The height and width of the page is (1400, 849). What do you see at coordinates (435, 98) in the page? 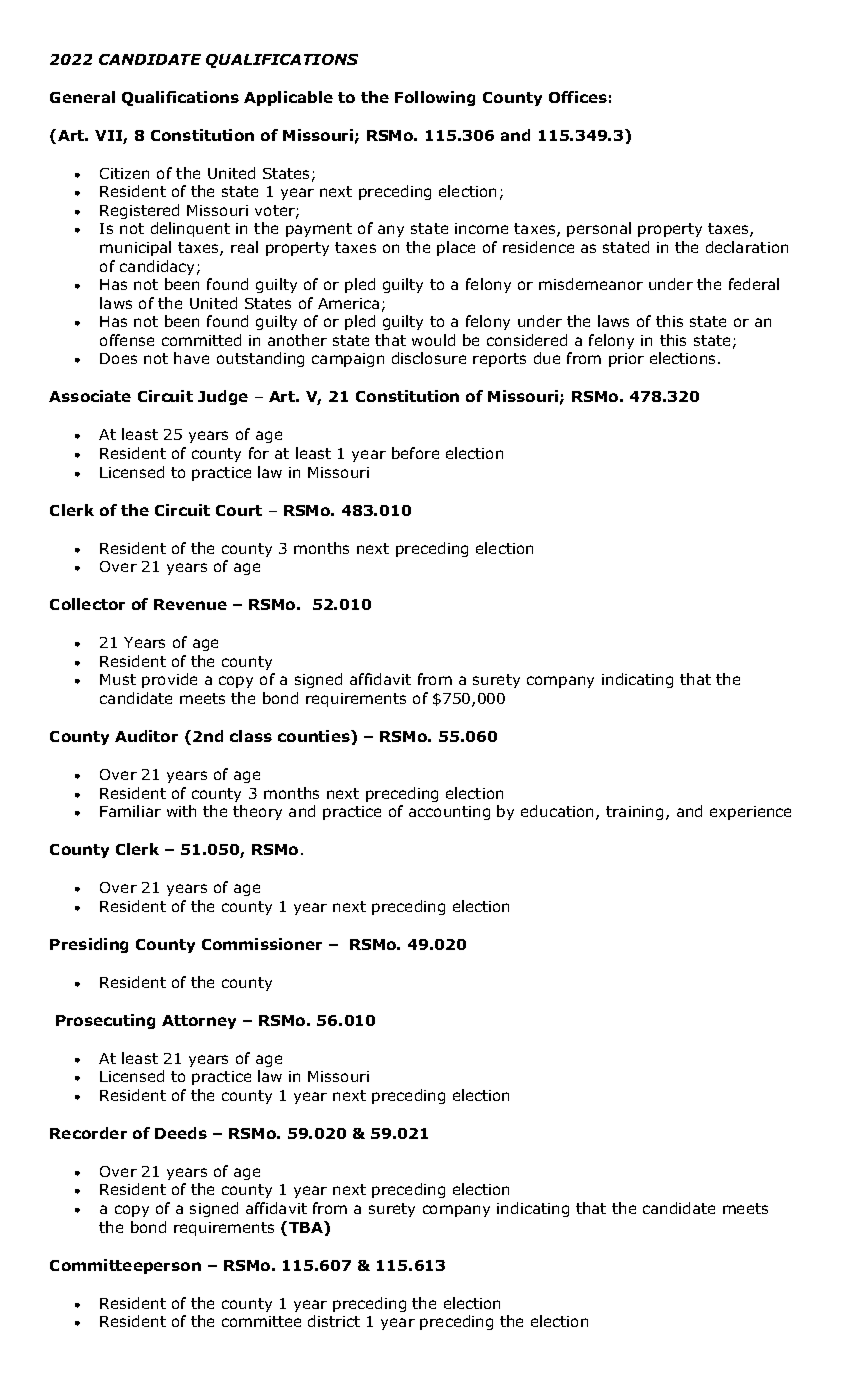
I see `Following` at bounding box center [435, 98].
